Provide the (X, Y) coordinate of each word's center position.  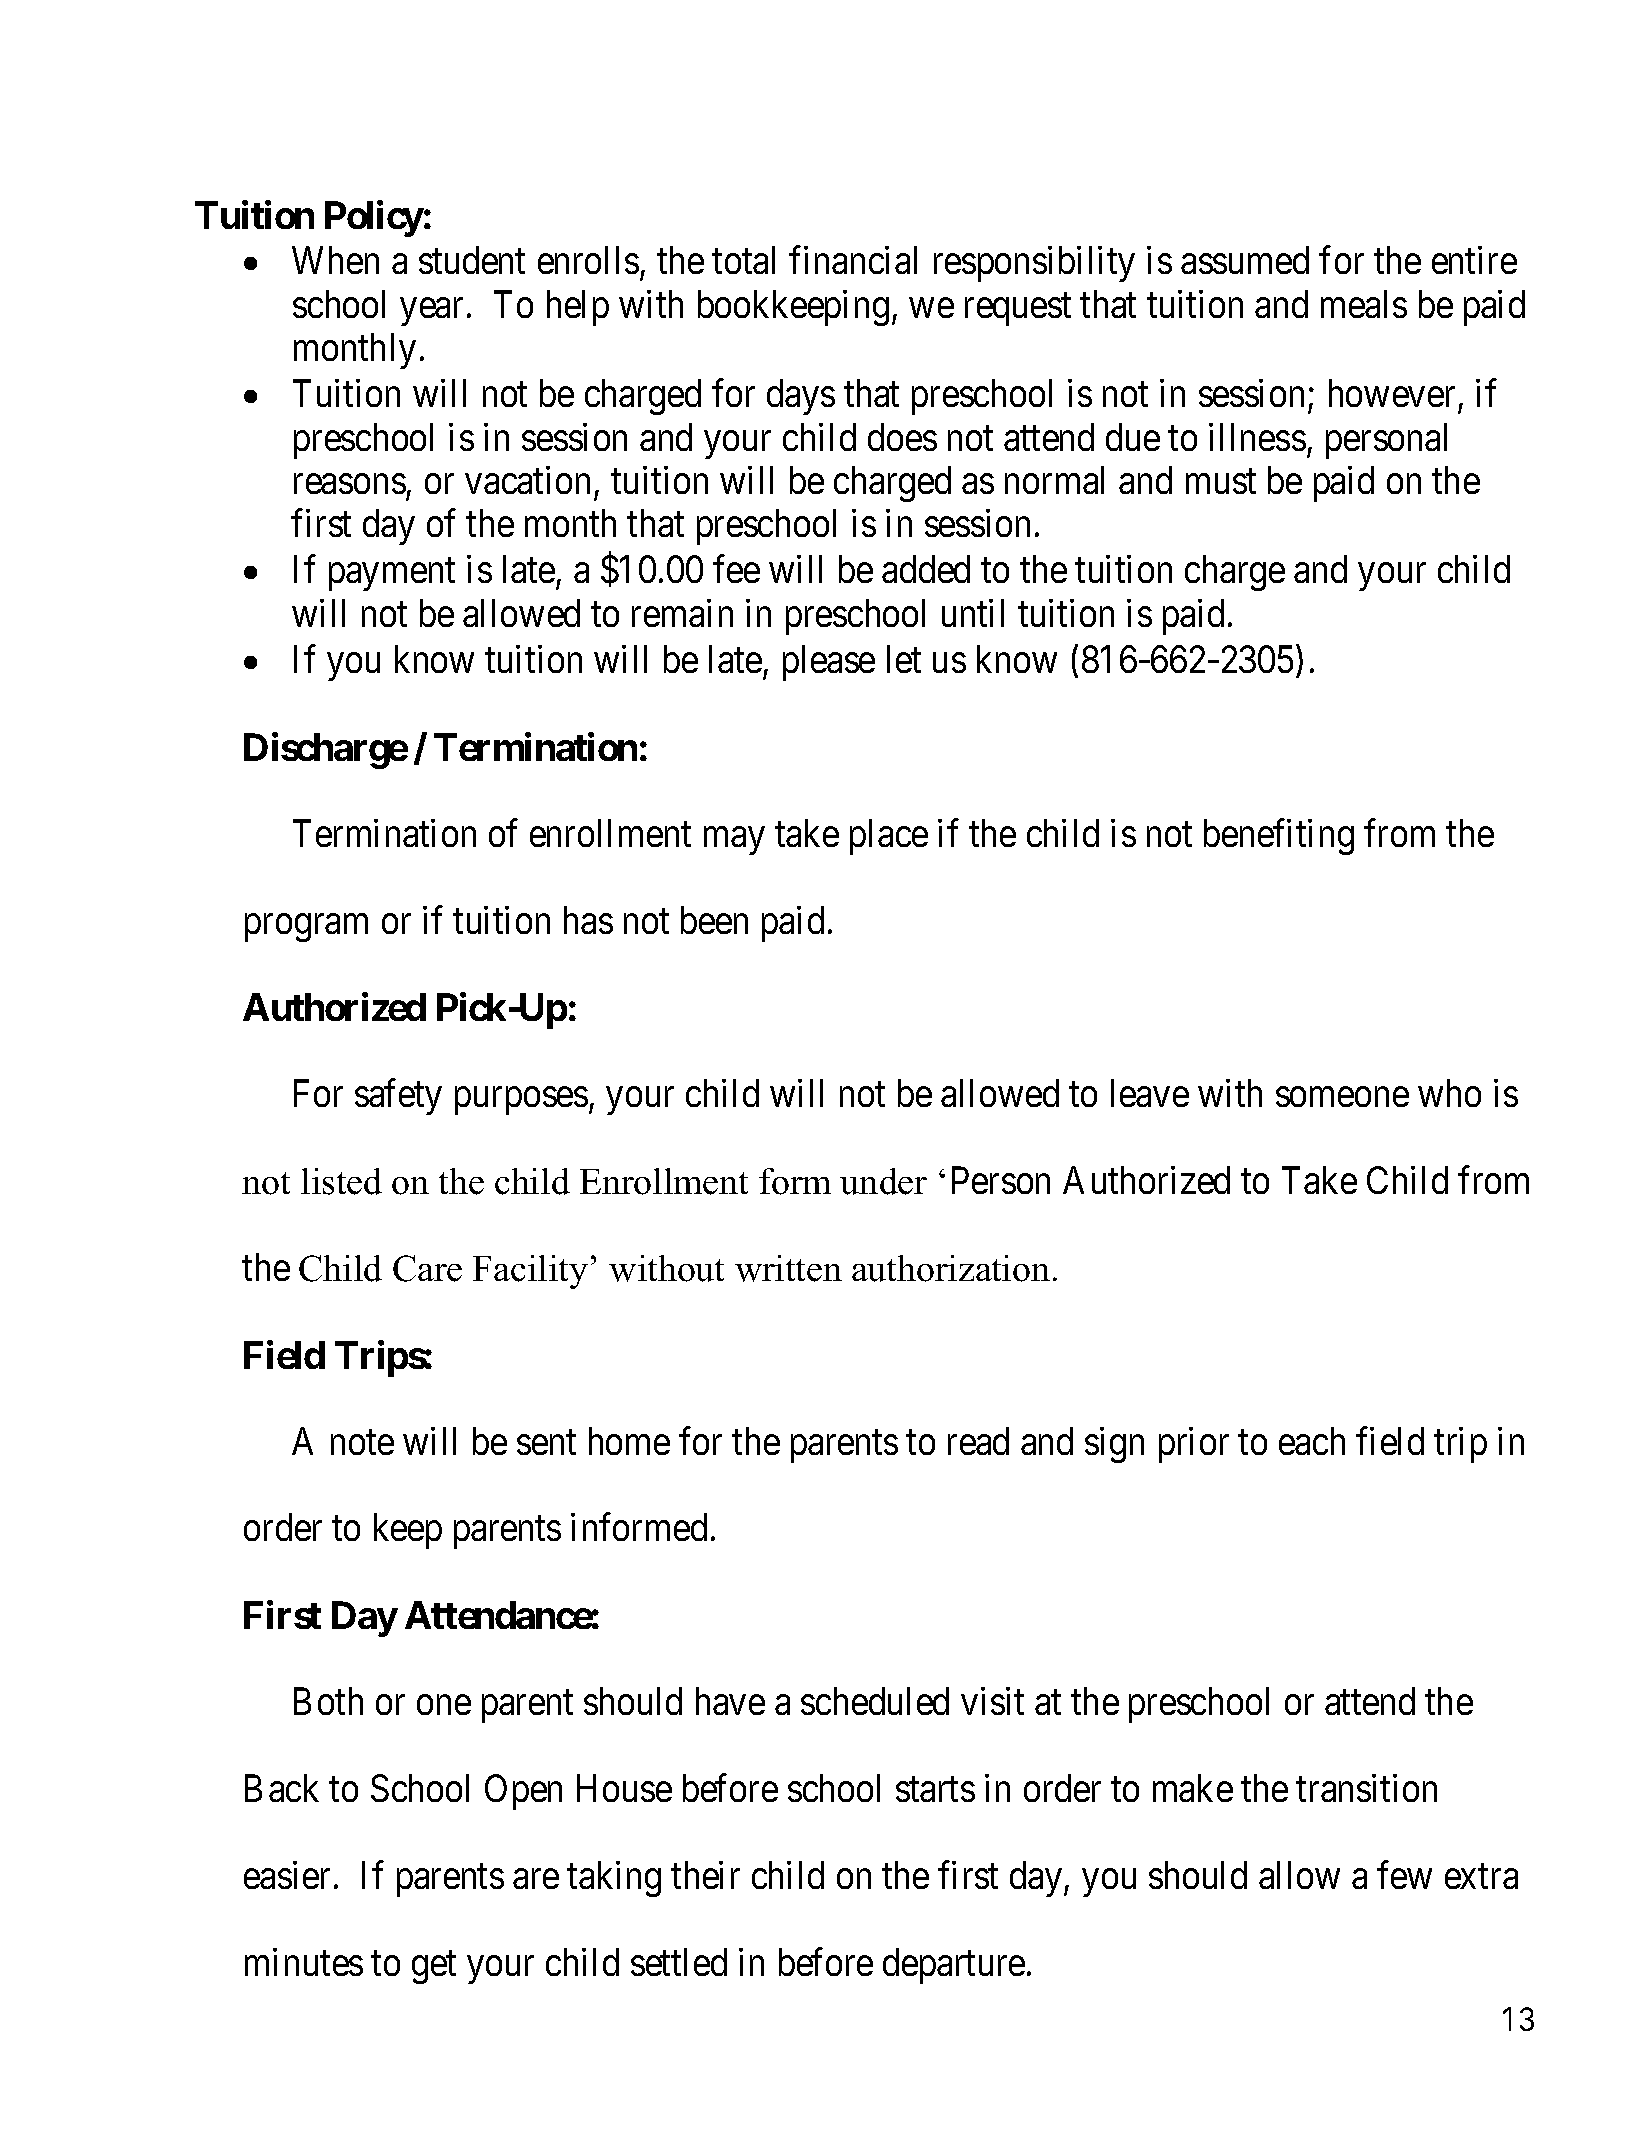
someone (1342, 1097)
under (883, 1181)
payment (392, 575)
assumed (1245, 260)
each (1312, 1441)
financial (853, 260)
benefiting (1279, 837)
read (978, 1441)
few (1404, 1875)
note (362, 1443)
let (904, 659)
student (472, 260)
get (434, 1968)
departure (954, 1966)
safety (398, 1097)
